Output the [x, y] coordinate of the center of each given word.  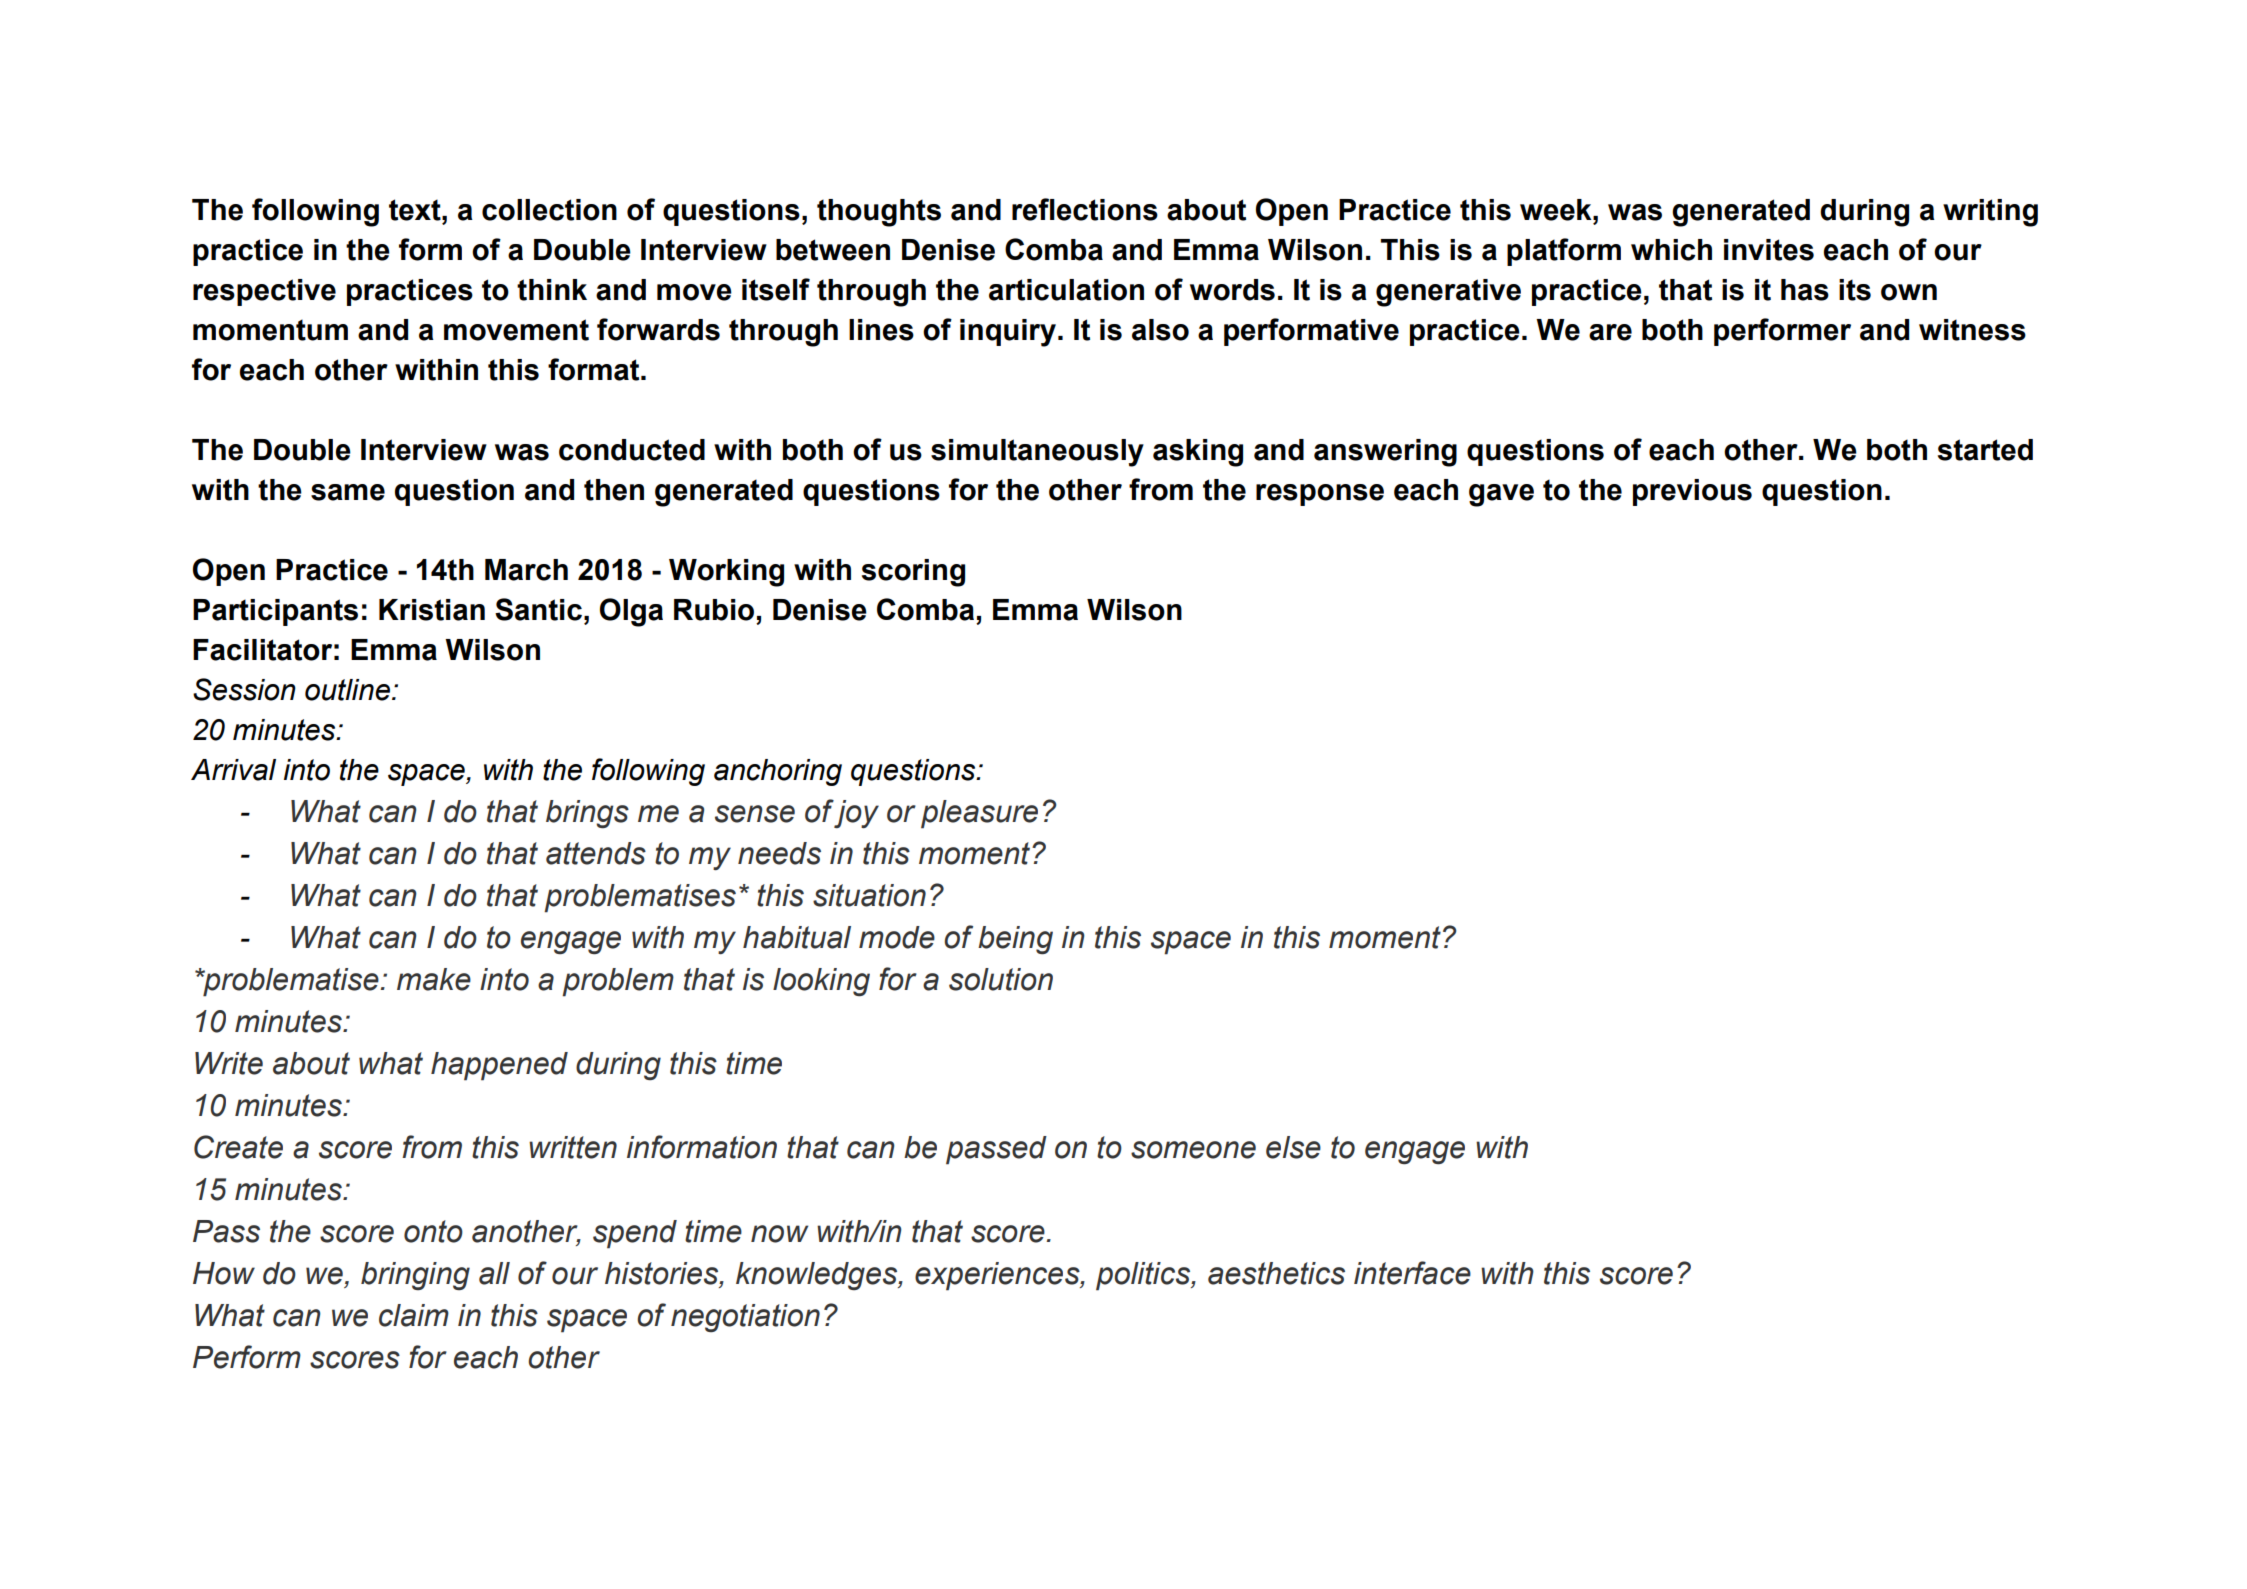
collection [549, 210]
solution [1001, 979]
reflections [1085, 209]
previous [1692, 492]
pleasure [979, 814]
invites [1769, 250]
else [1293, 1147]
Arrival [233, 770]
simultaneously [1037, 453]
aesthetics [1276, 1273]
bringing [415, 1276]
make [434, 979]
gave [1501, 495]
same [348, 492]
